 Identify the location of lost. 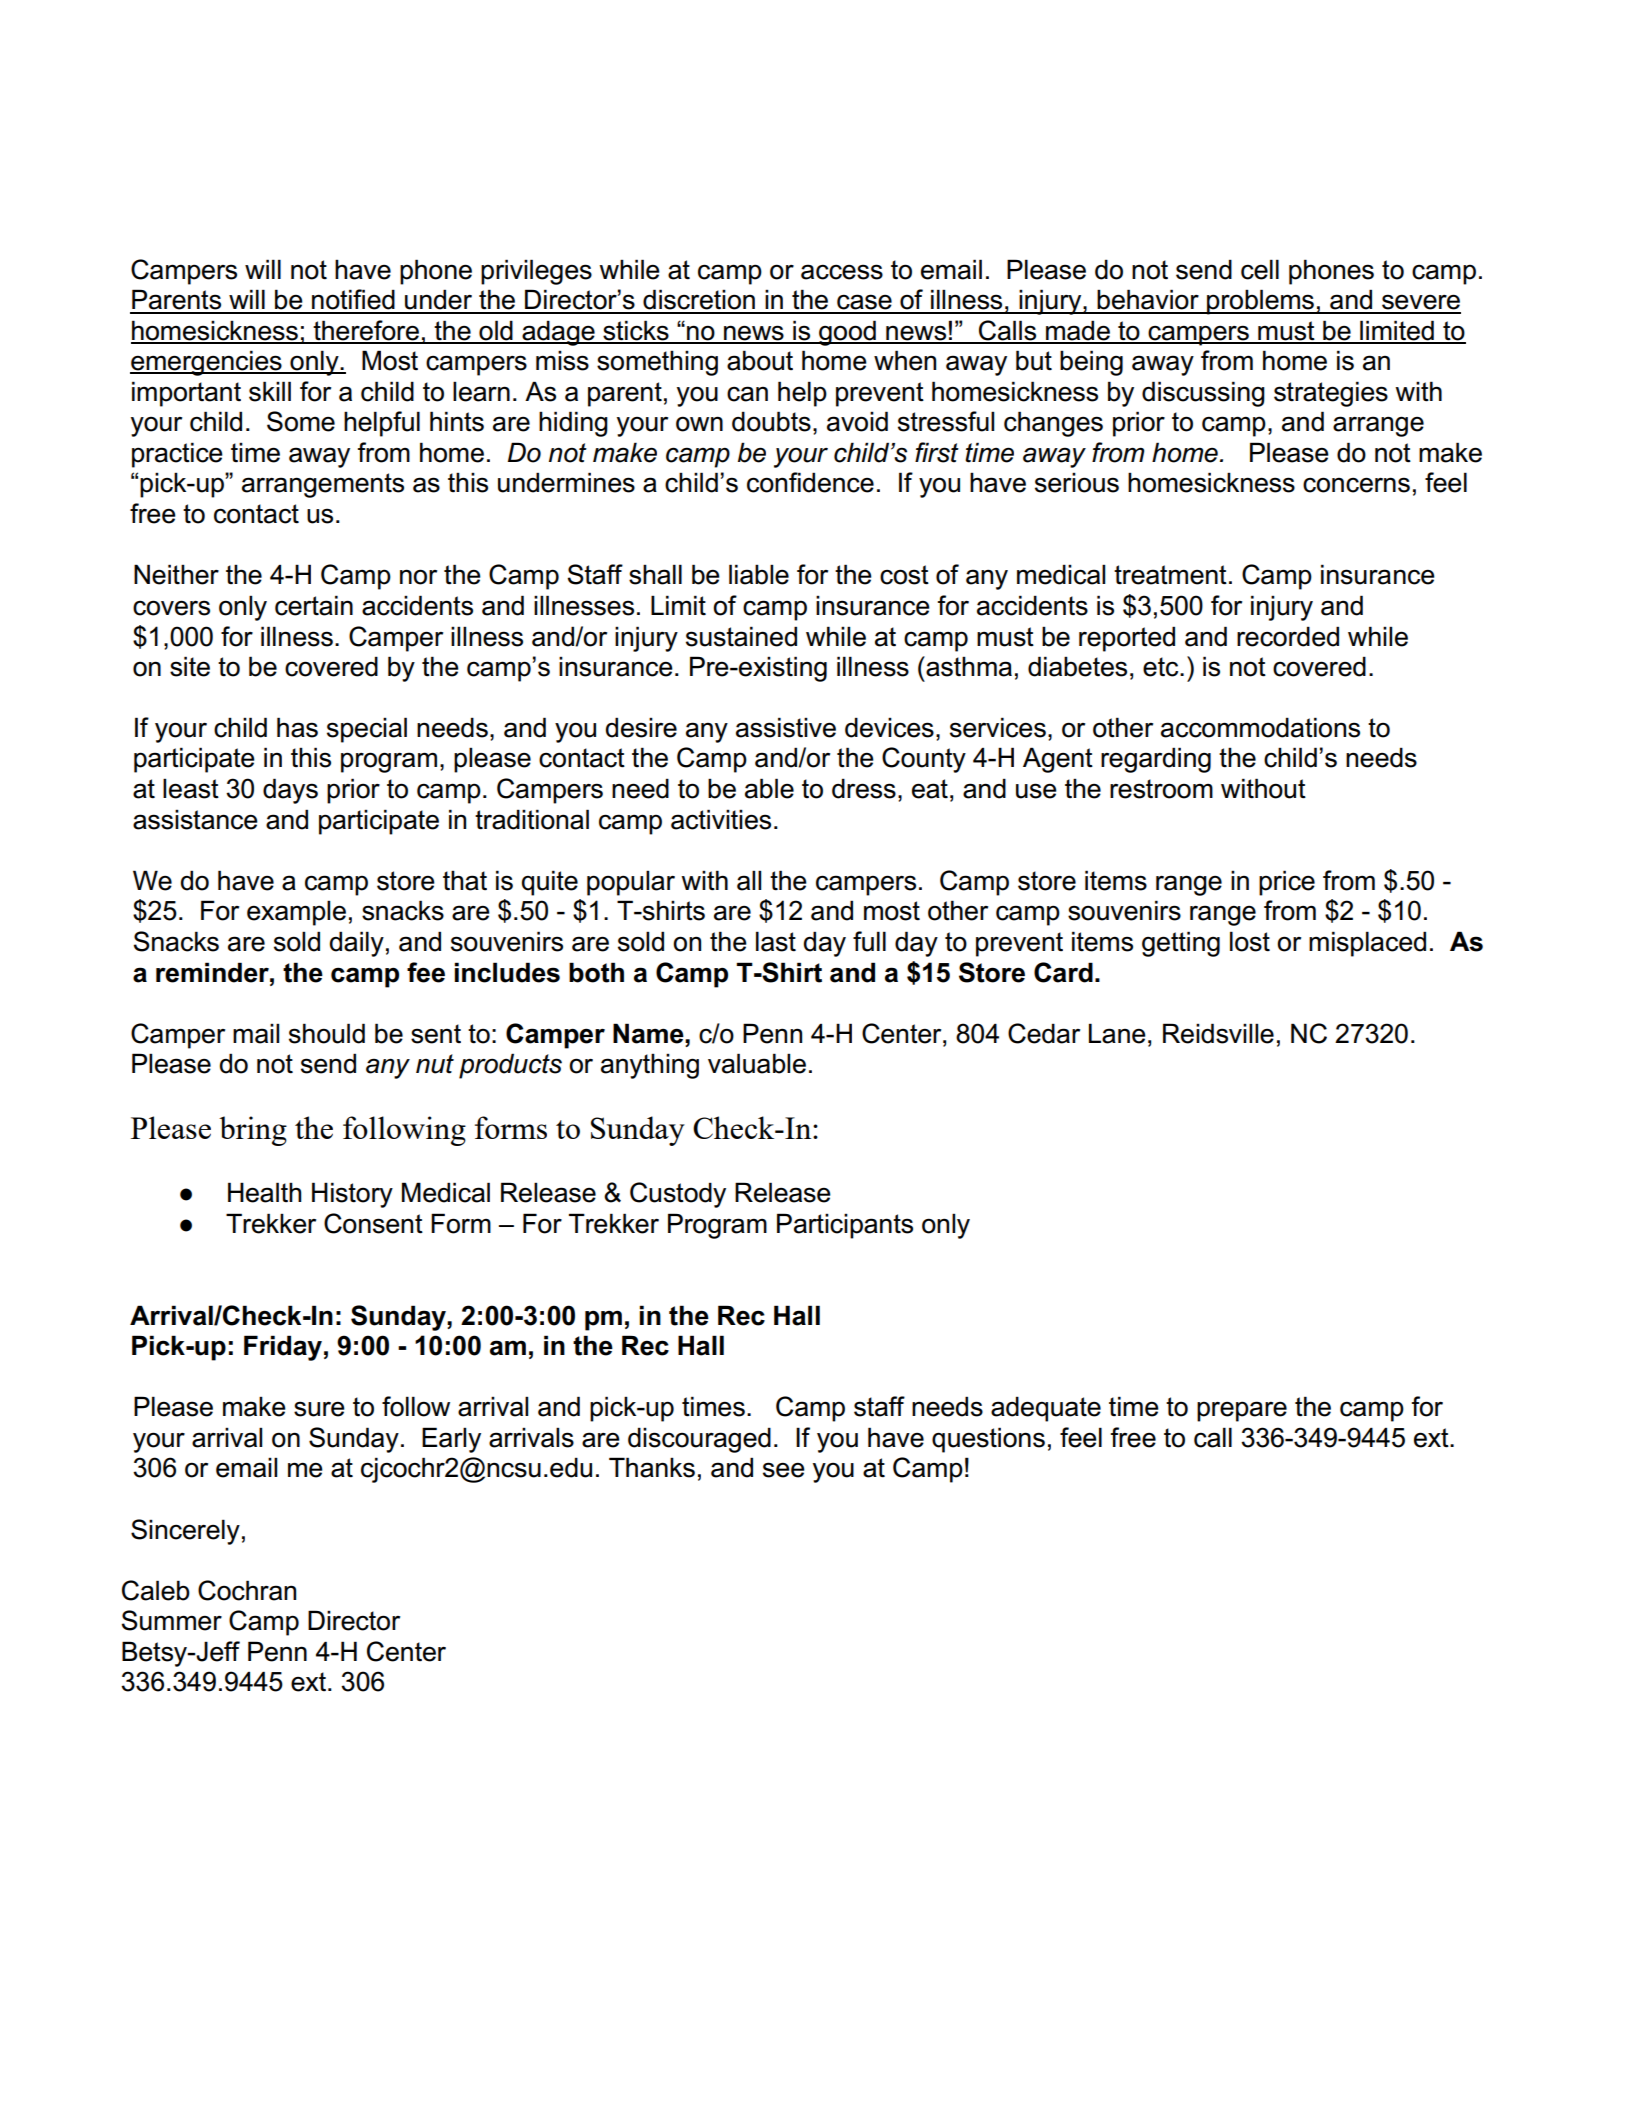
(1250, 941).
